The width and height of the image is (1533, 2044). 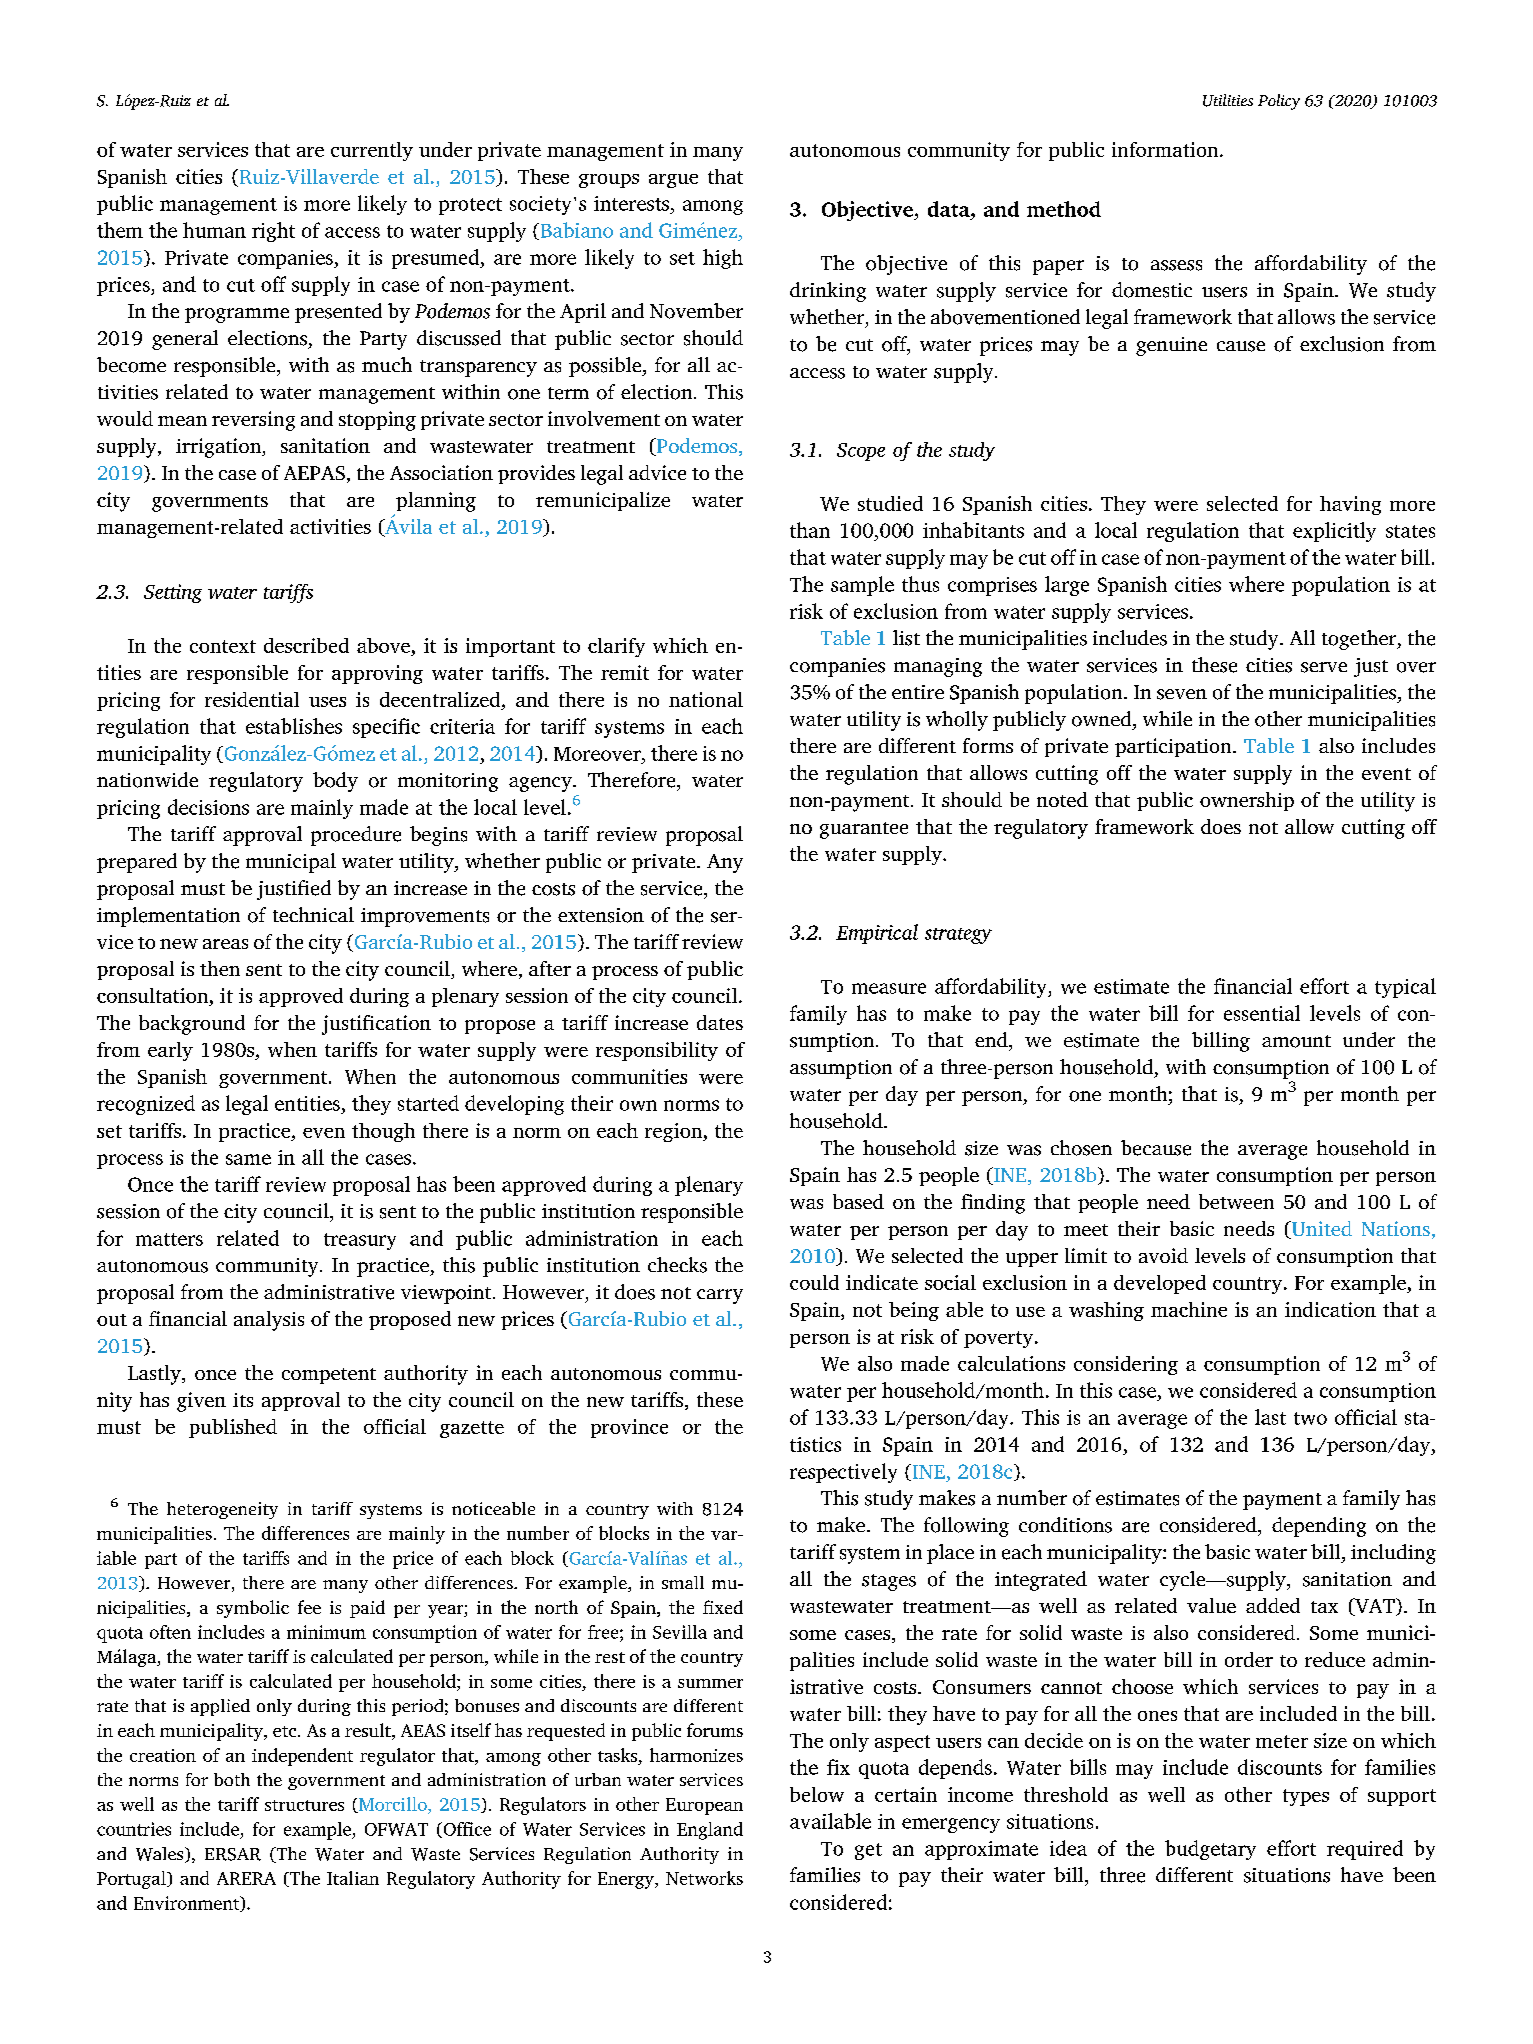 What do you see at coordinates (220, 968) in the image?
I see `then` at bounding box center [220, 968].
